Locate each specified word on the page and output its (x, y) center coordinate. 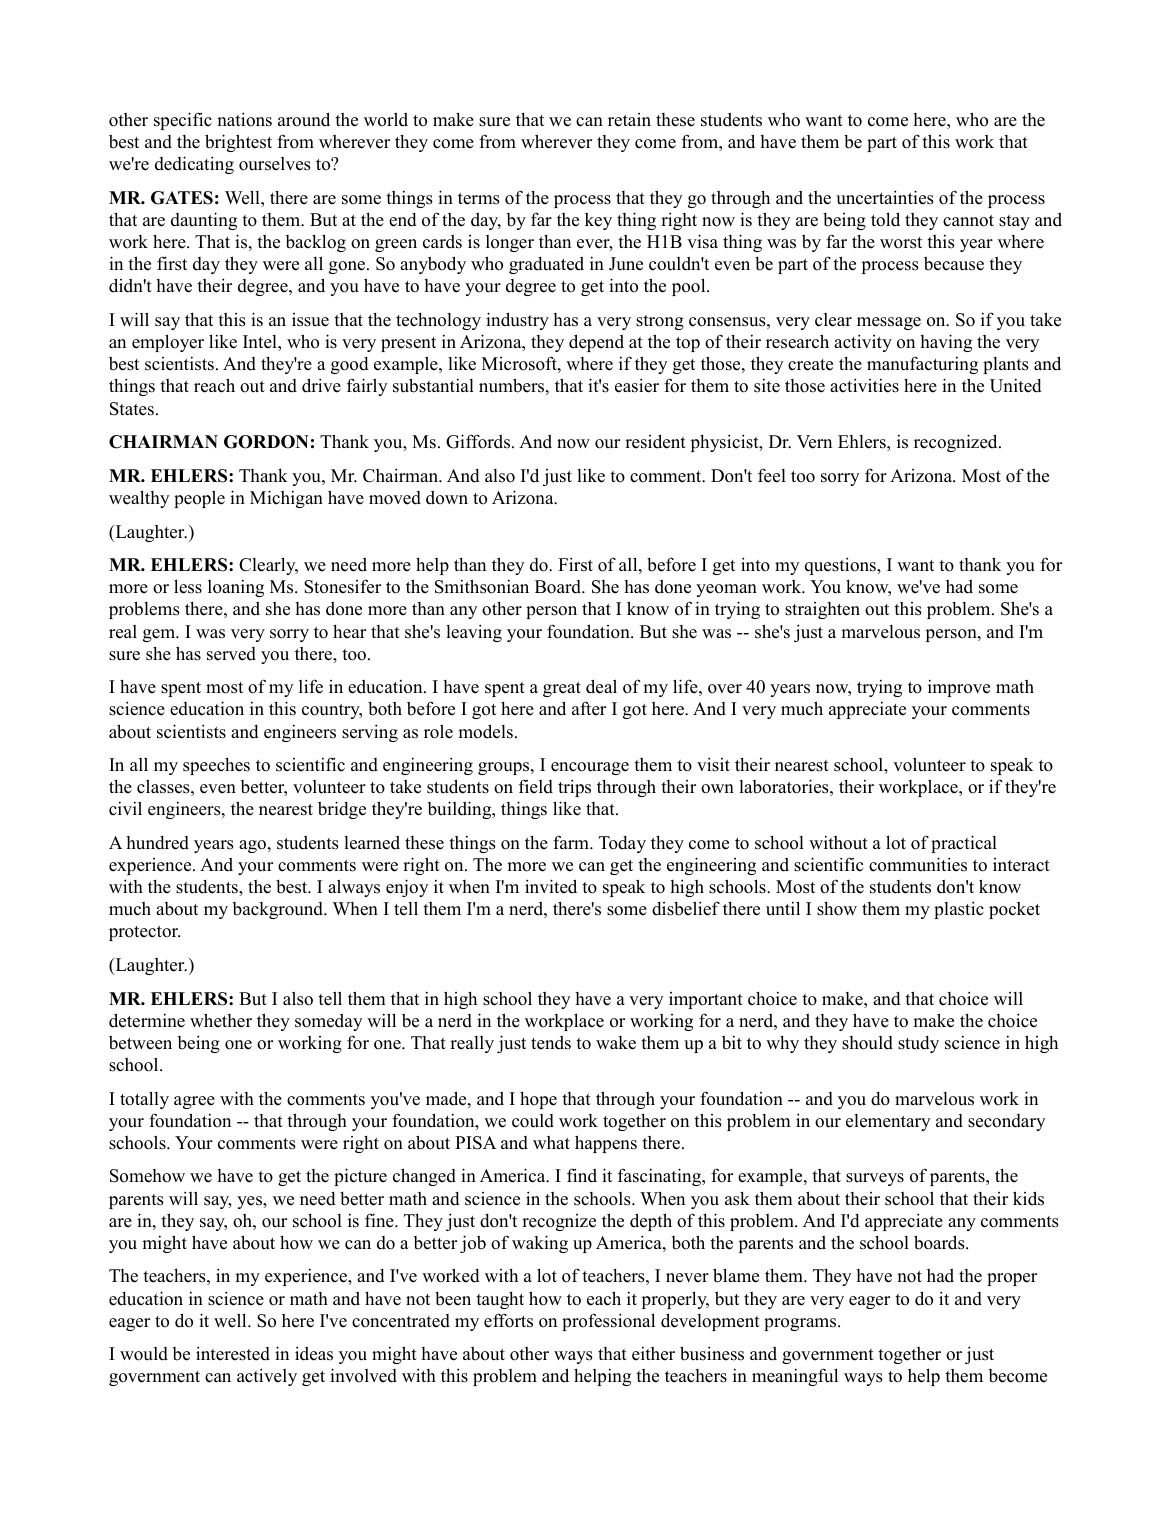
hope (538, 1100)
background (279, 910)
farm (572, 842)
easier (637, 385)
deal (601, 686)
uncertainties (885, 197)
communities (918, 864)
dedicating (194, 165)
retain (629, 120)
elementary (888, 1122)
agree (194, 1102)
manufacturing (922, 365)
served (231, 654)
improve (959, 688)
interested (233, 1353)
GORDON (266, 442)
